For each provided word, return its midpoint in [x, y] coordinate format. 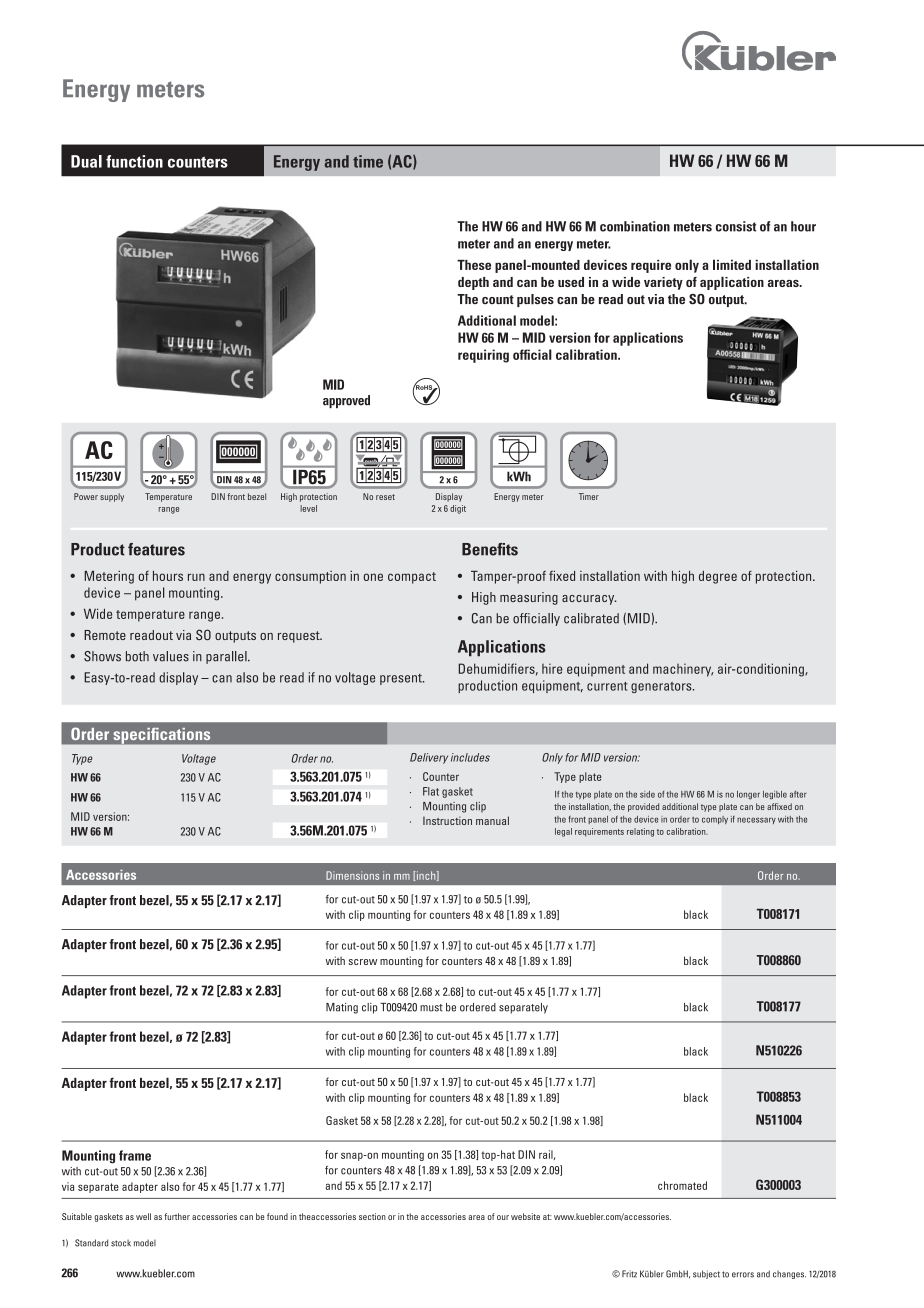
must [431, 1008]
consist [736, 226]
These [474, 265]
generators [662, 687]
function [134, 161]
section [372, 1216]
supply [112, 497]
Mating [342, 1008]
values [171, 656]
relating [640, 832]
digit [458, 509]
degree [718, 577]
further [177, 1216]
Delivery [429, 758]
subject [706, 1274]
